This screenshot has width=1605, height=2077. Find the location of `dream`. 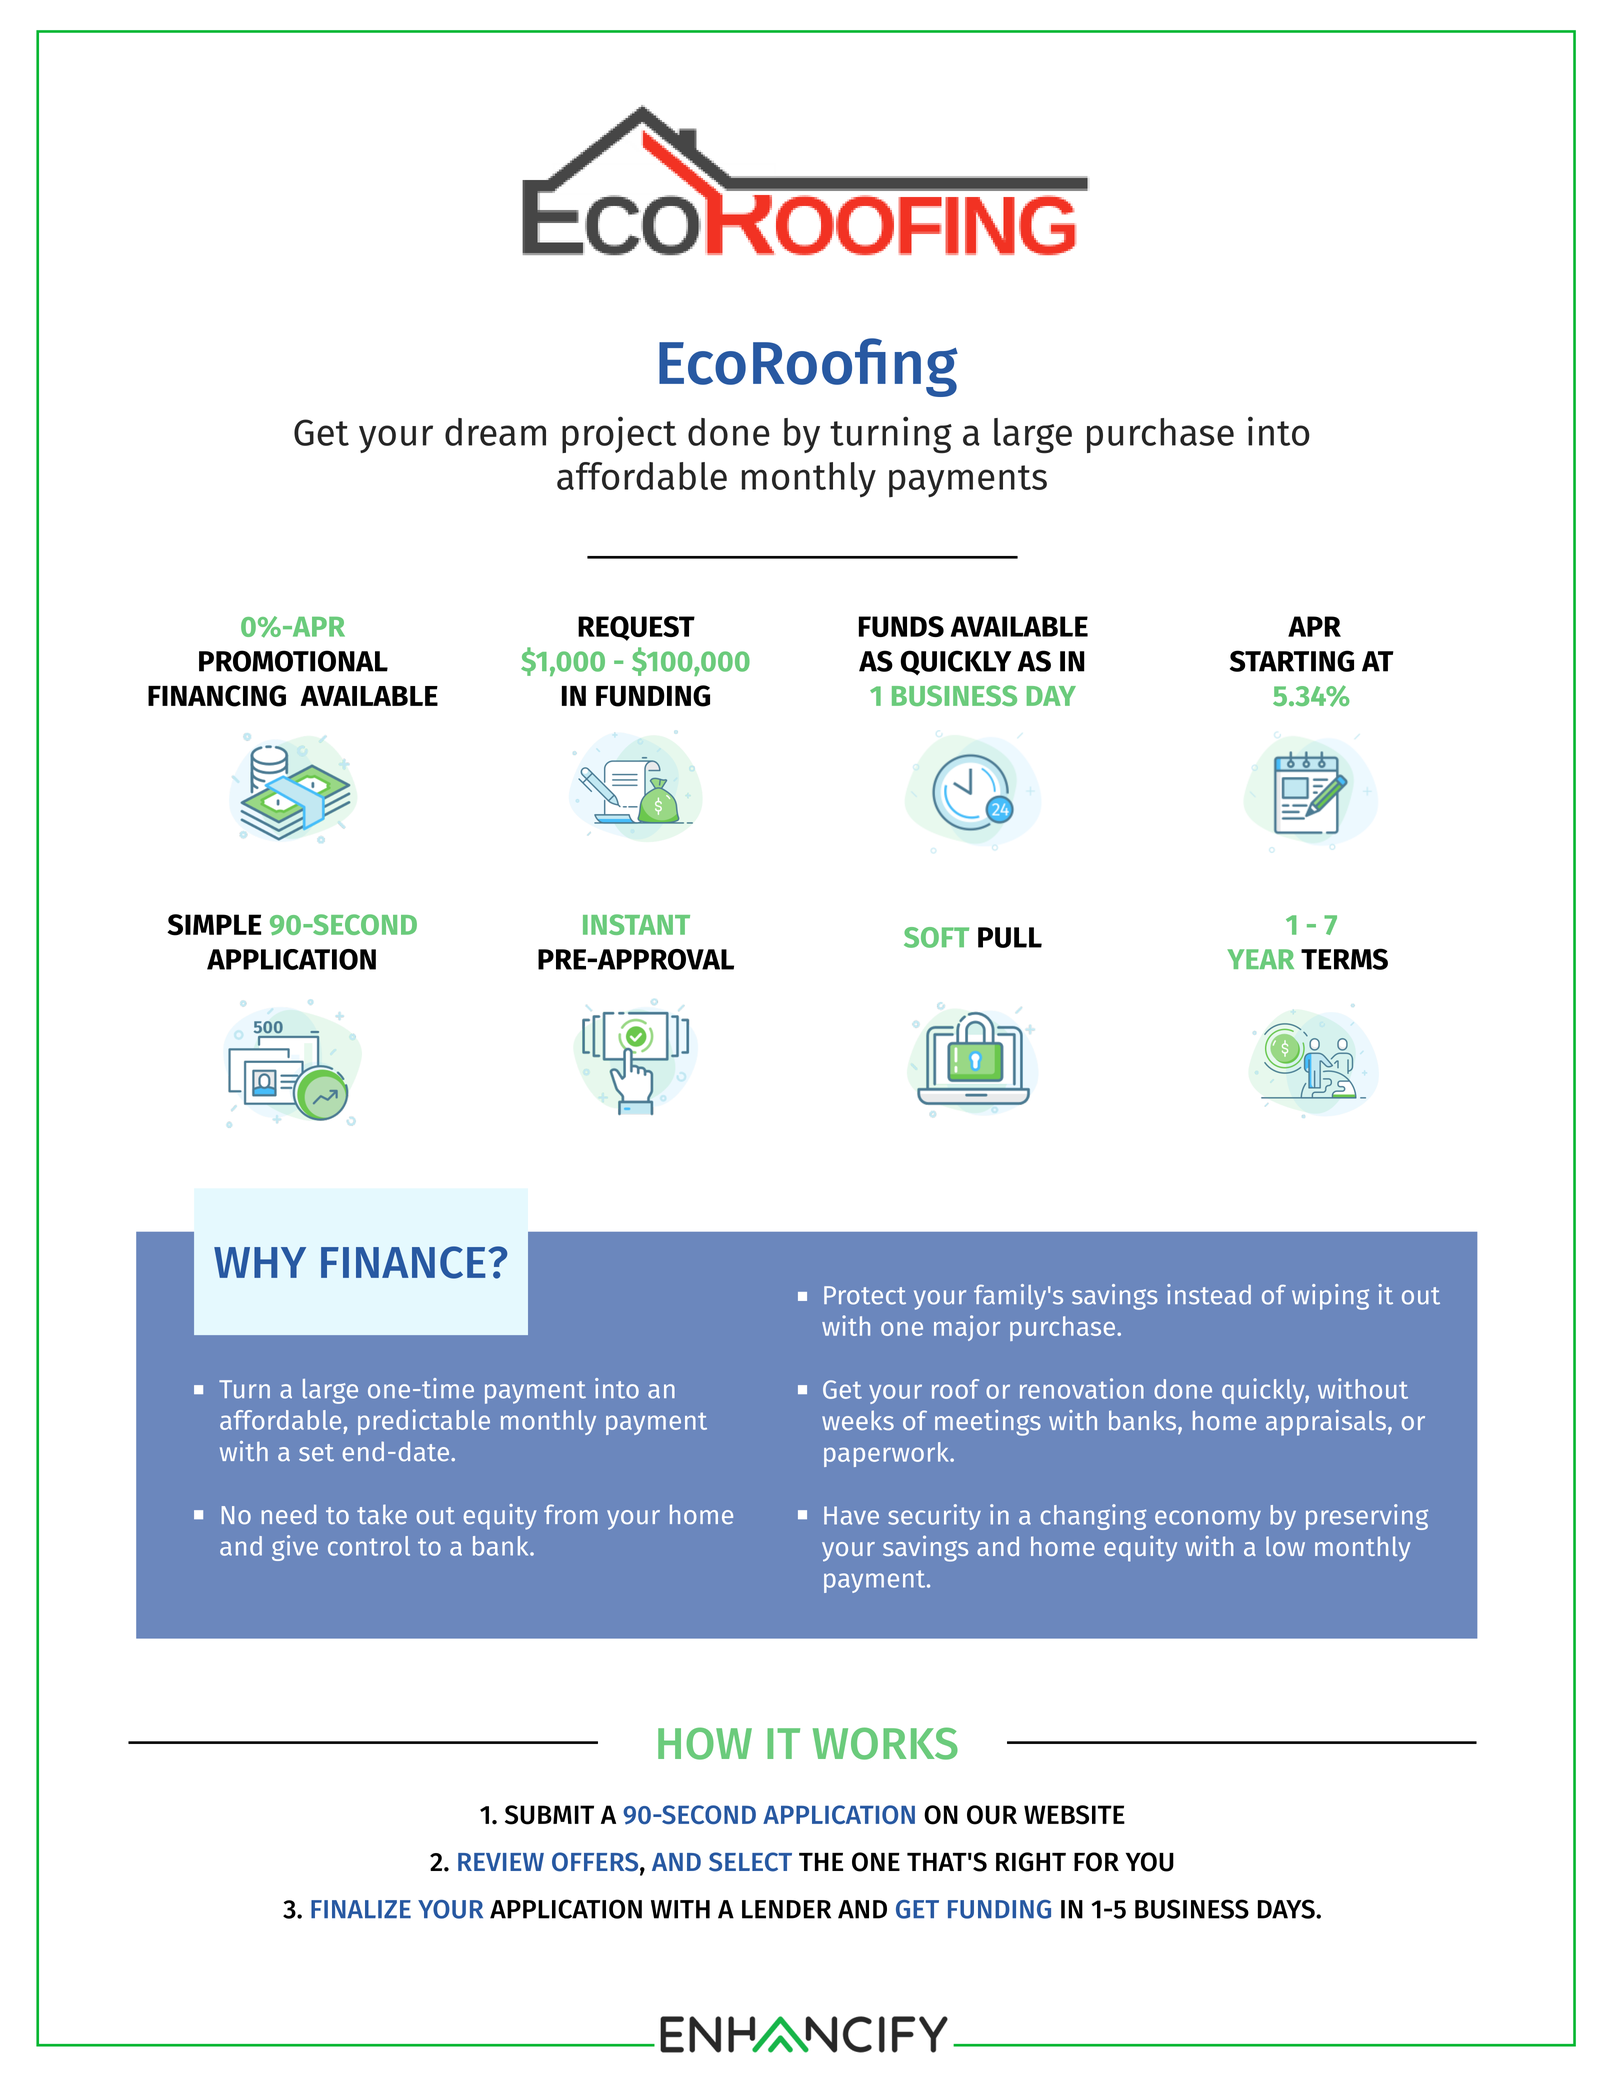

dream is located at coordinates (495, 432).
